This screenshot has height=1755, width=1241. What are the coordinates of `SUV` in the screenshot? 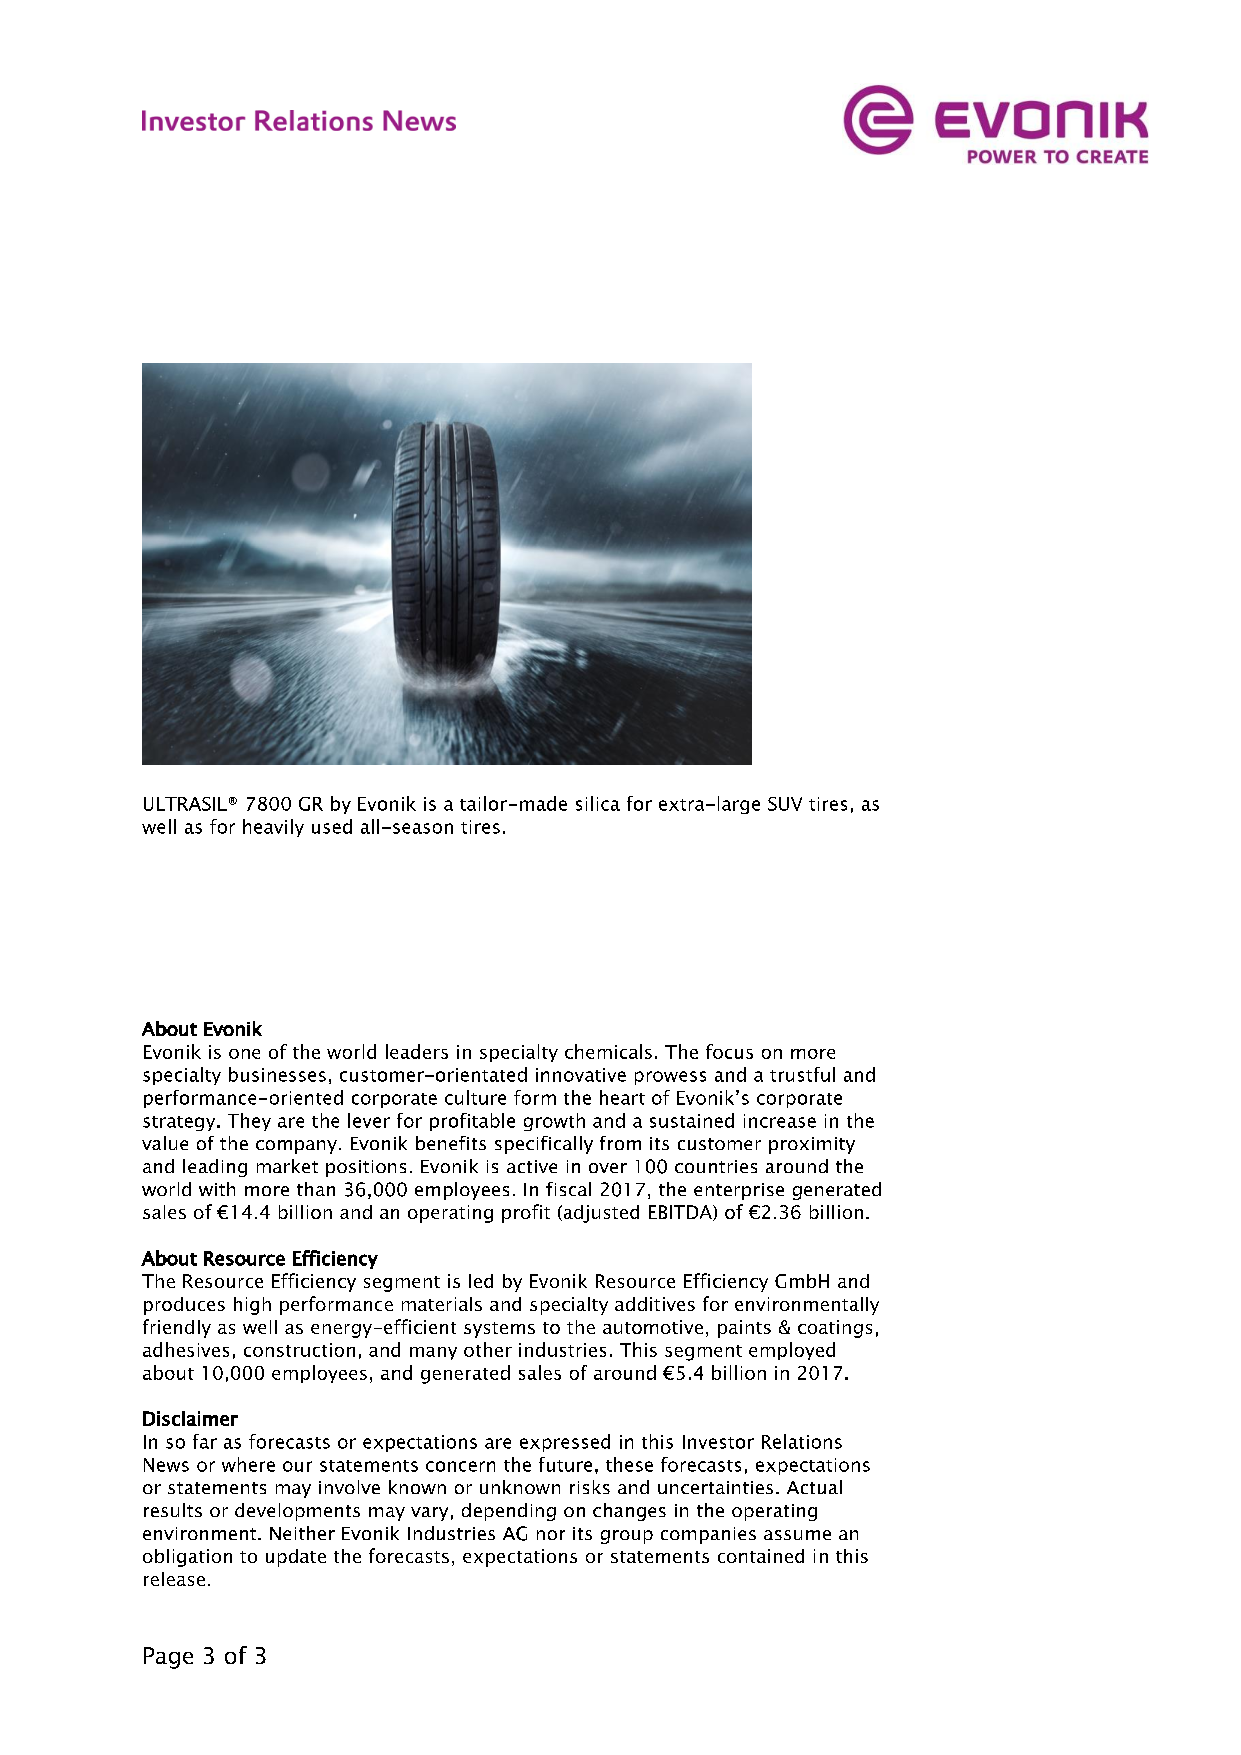 It's located at (785, 804).
